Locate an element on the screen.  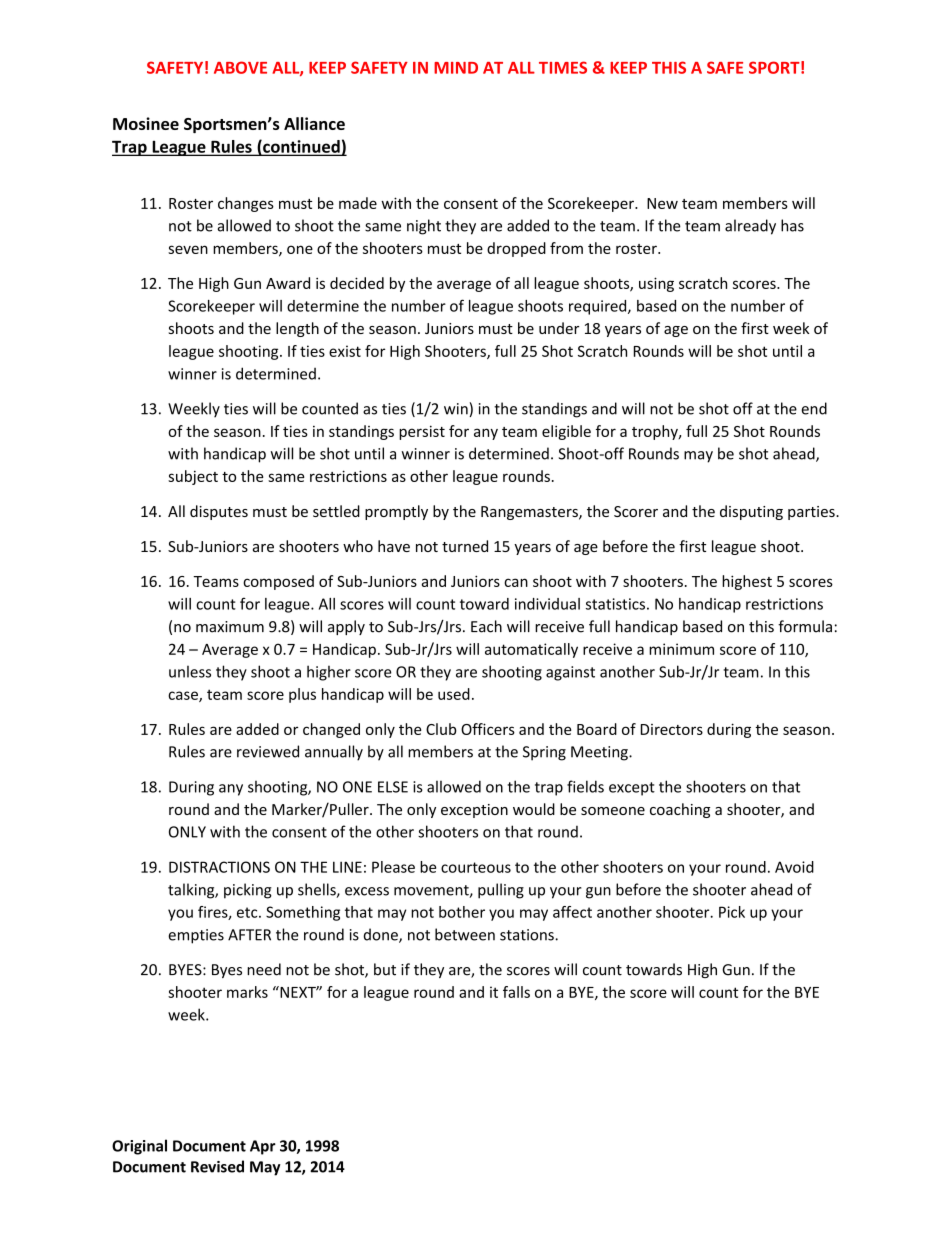
New is located at coordinates (662, 203).
